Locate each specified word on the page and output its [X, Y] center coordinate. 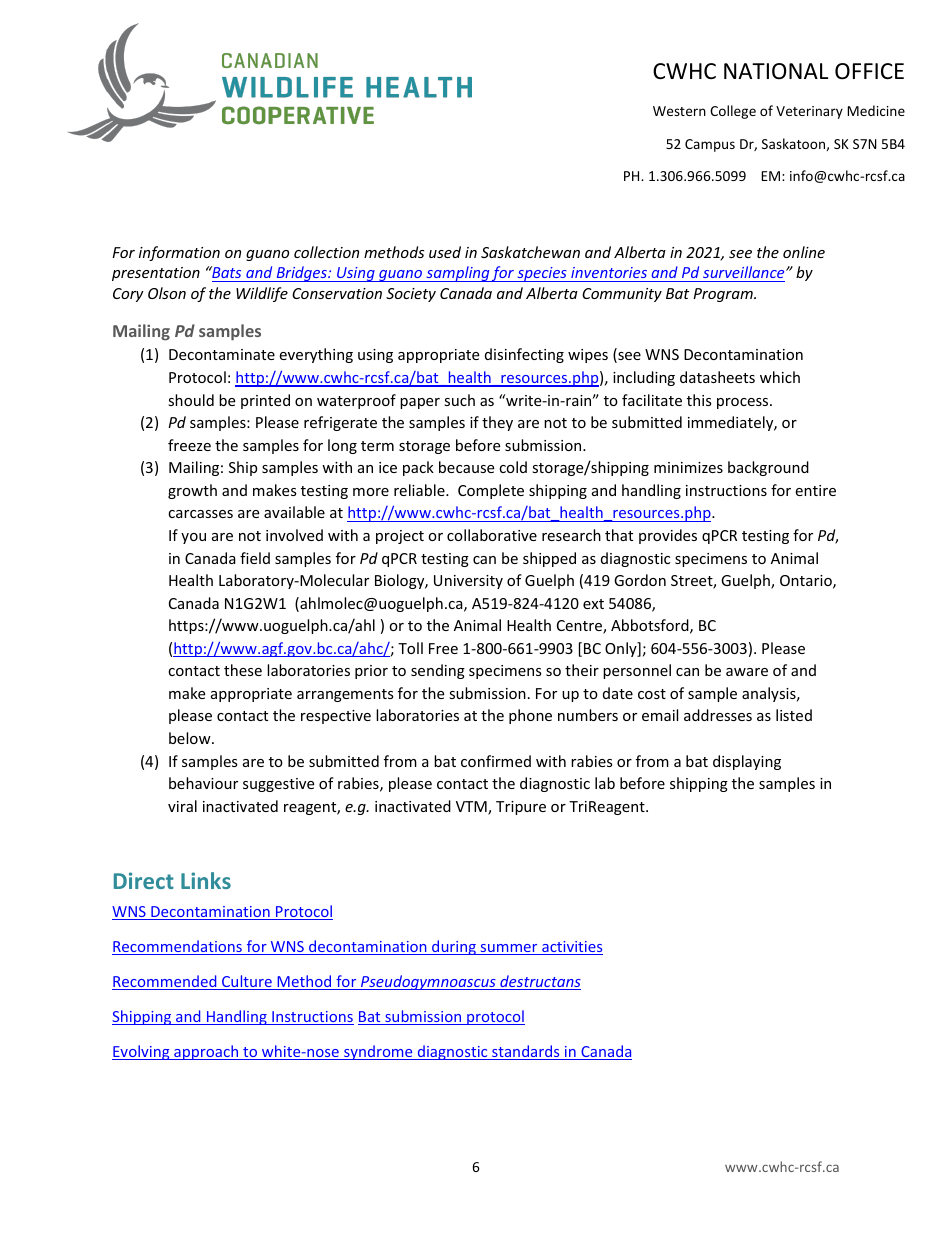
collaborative [492, 535]
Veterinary [809, 112]
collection [326, 252]
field [255, 558]
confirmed [496, 761]
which [780, 377]
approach [206, 1052]
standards [526, 1052]
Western [679, 111]
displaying [747, 762]
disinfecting [524, 355]
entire [815, 490]
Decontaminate [222, 354]
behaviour [203, 783]
